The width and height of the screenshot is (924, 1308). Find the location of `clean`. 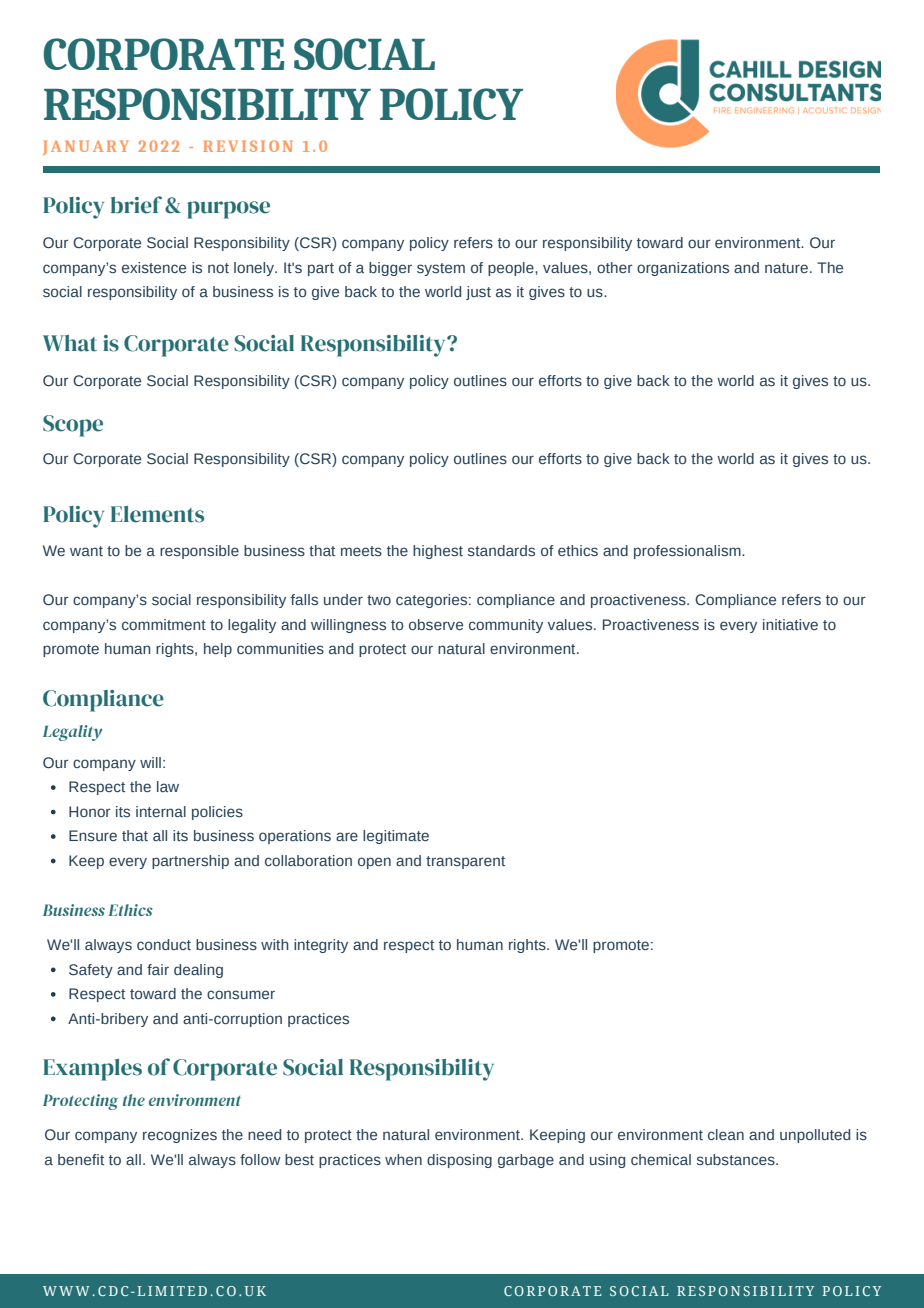

clean is located at coordinates (726, 1134).
